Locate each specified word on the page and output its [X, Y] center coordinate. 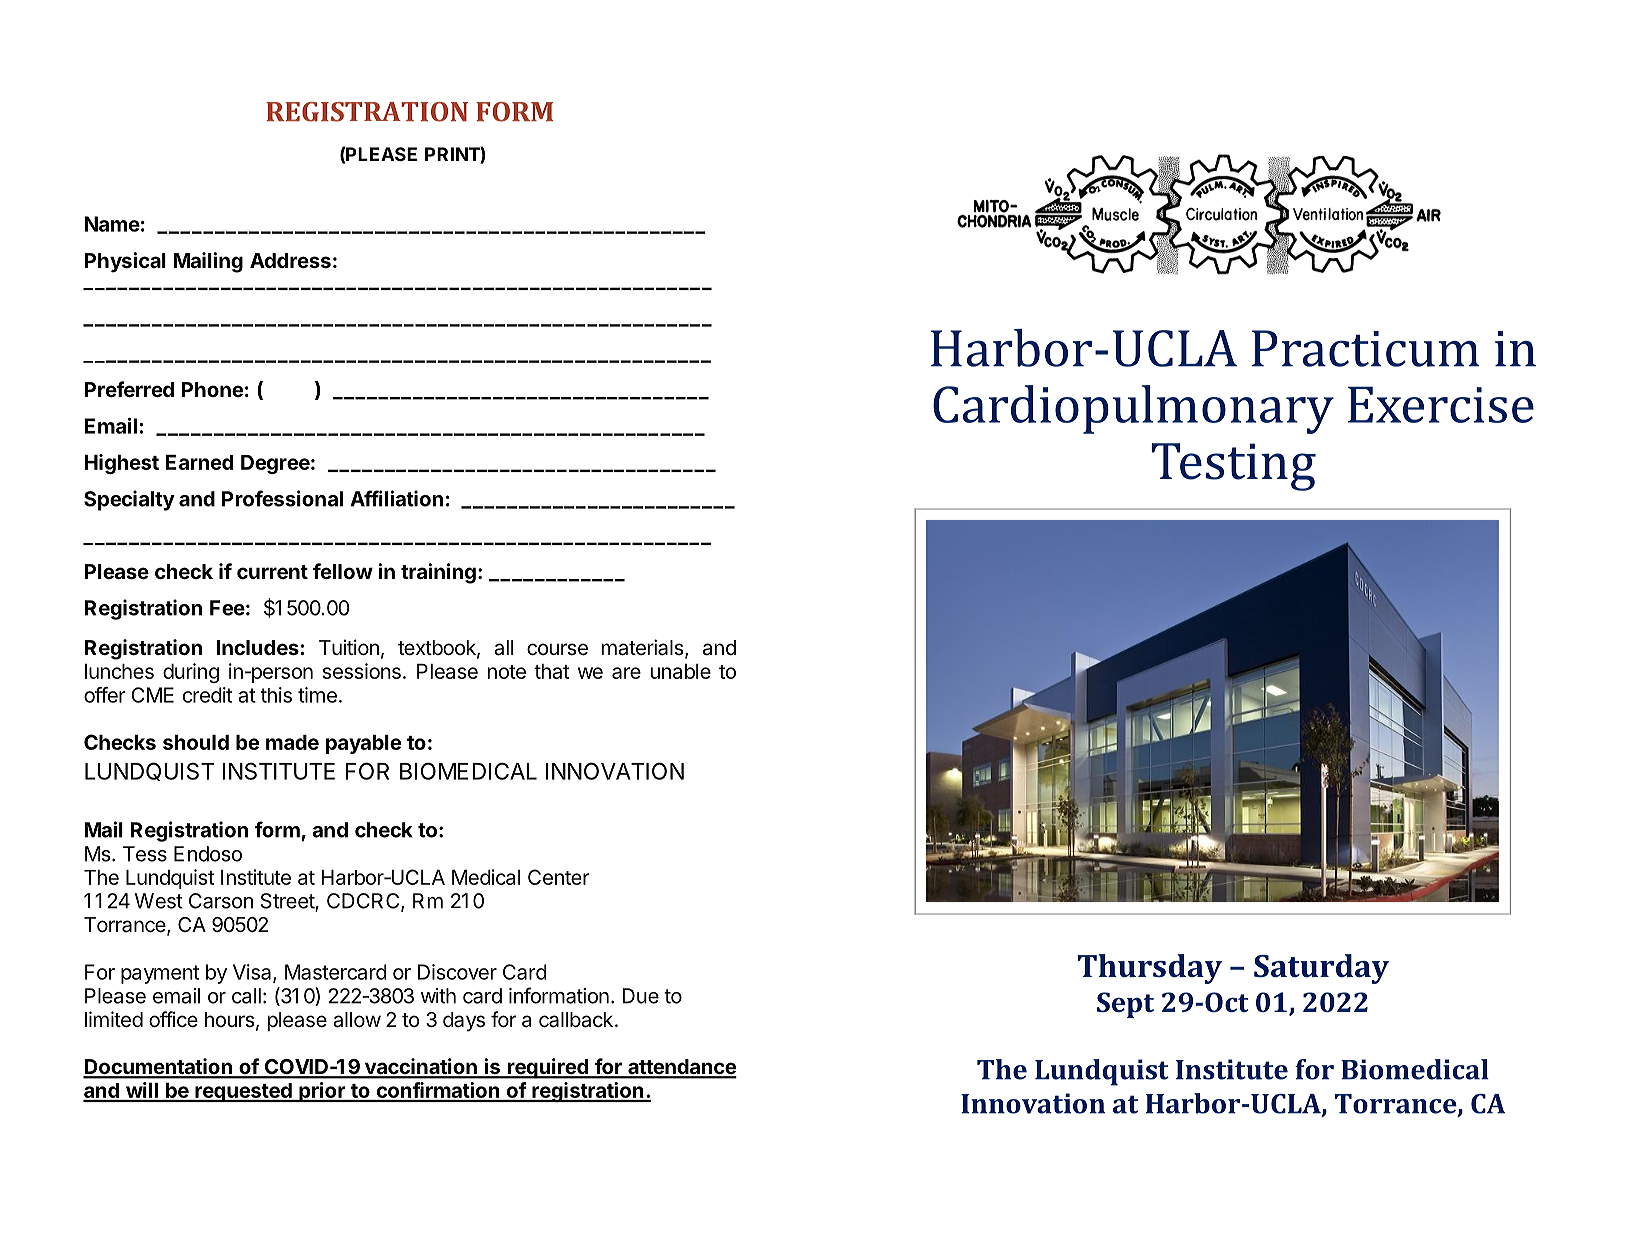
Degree [275, 464]
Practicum [1365, 348]
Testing [1233, 467]
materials [643, 647]
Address [290, 260]
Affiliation [396, 498]
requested [243, 1092]
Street [288, 902]
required [547, 1068]
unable [681, 671]
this [276, 695]
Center [559, 877]
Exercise [1441, 404]
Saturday [1321, 969]
